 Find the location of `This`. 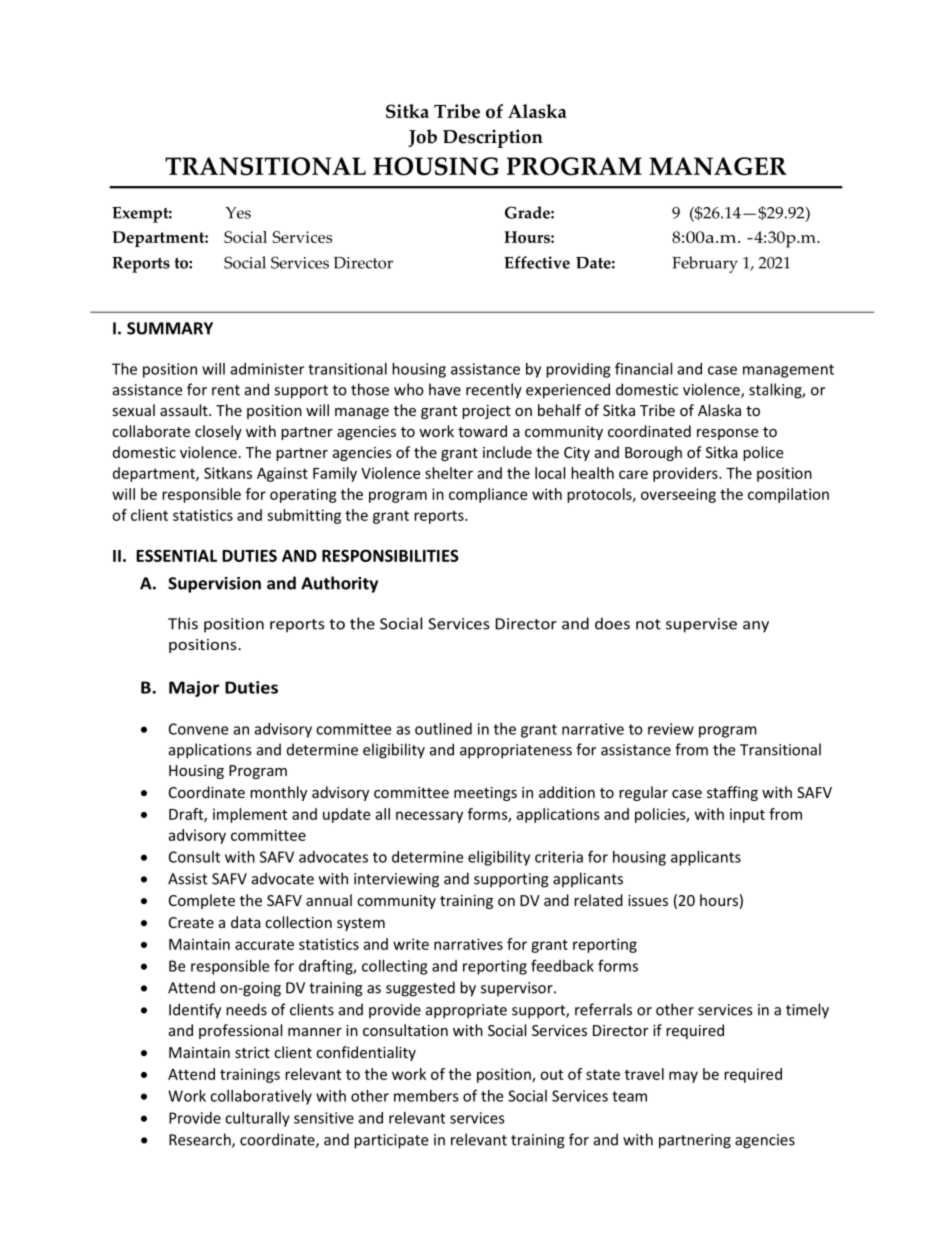

This is located at coordinates (183, 623).
